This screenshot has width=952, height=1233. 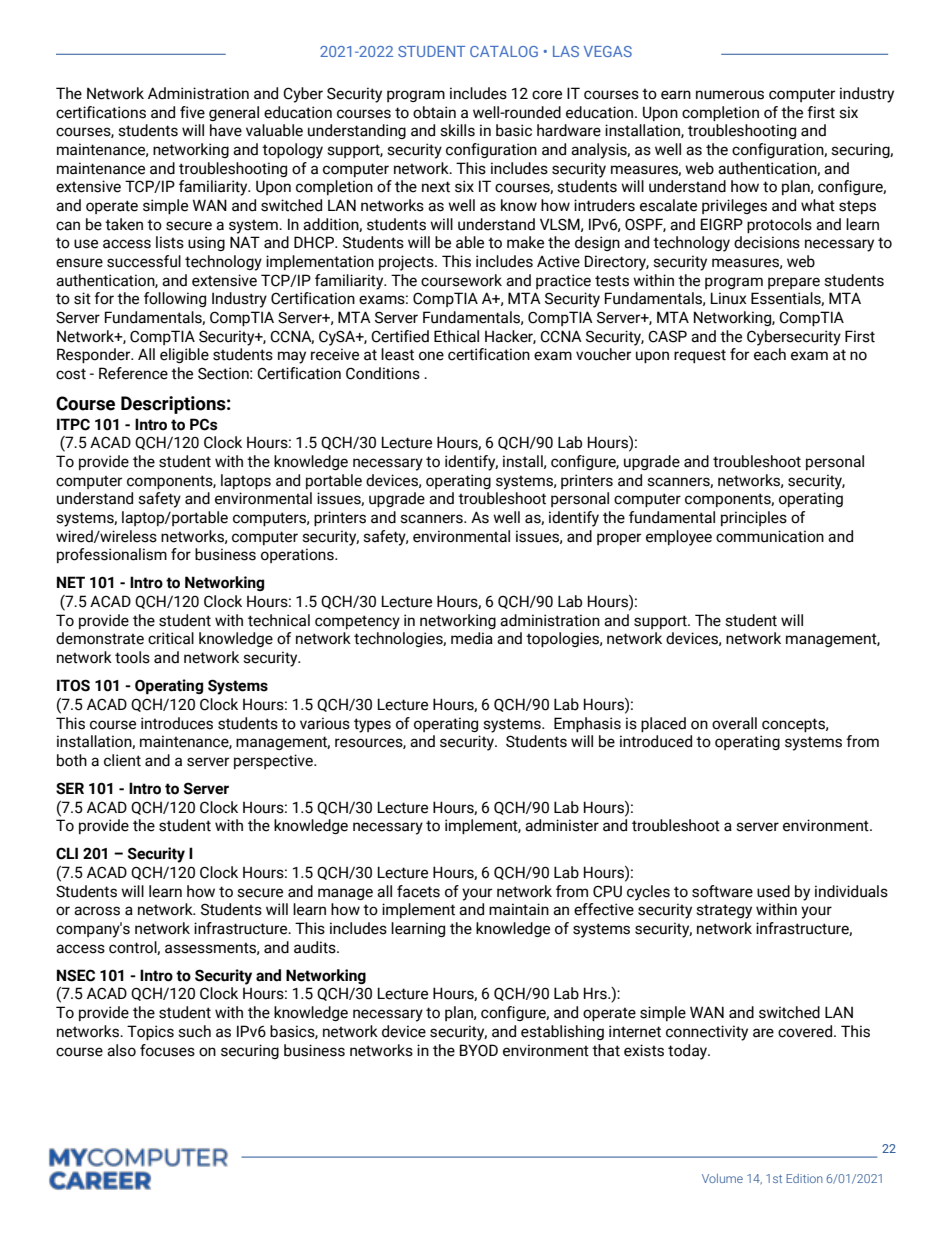 I want to click on media, so click(x=472, y=638).
